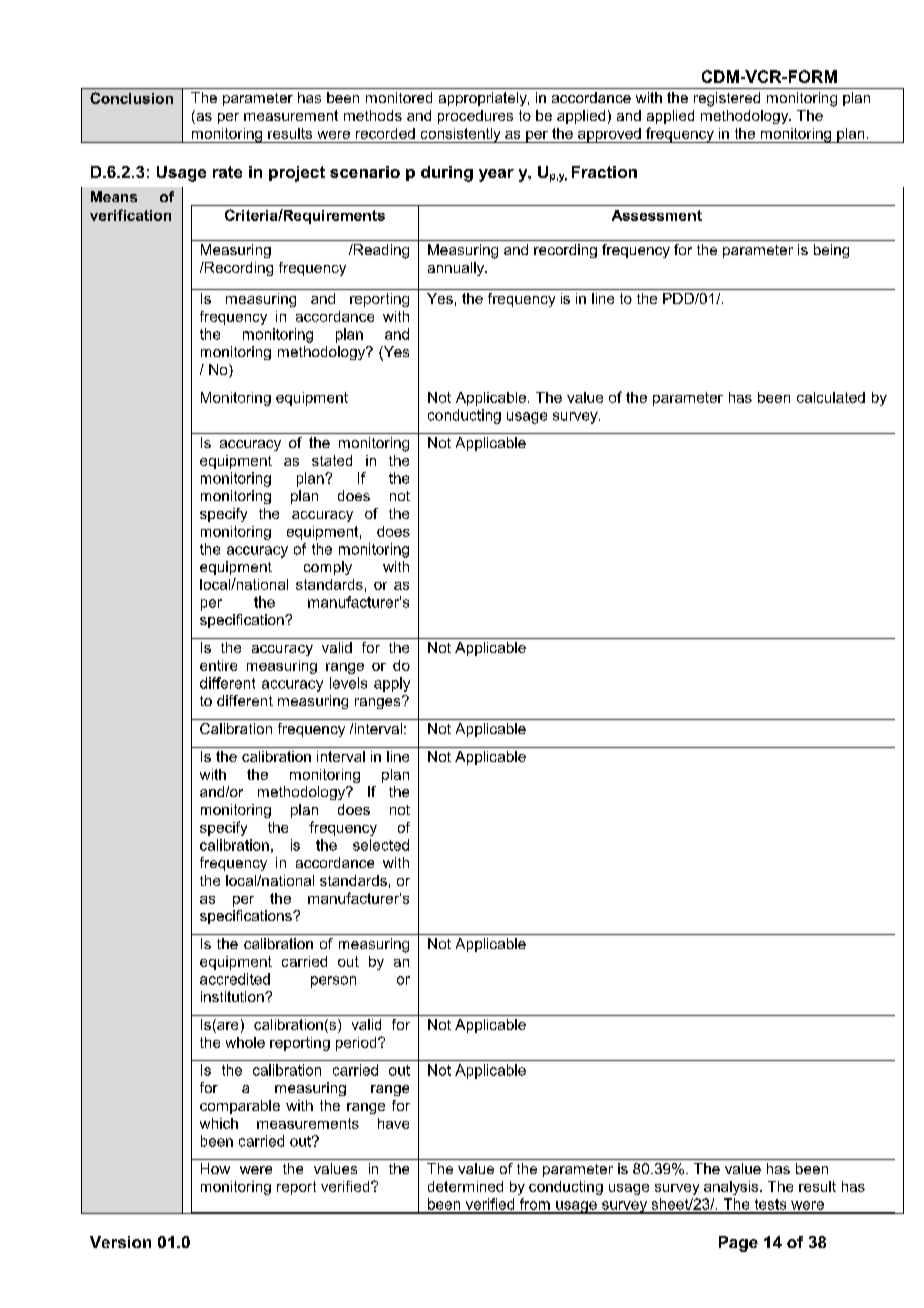 The image size is (924, 1308). What do you see at coordinates (392, 684) in the document?
I see `apply` at bounding box center [392, 684].
